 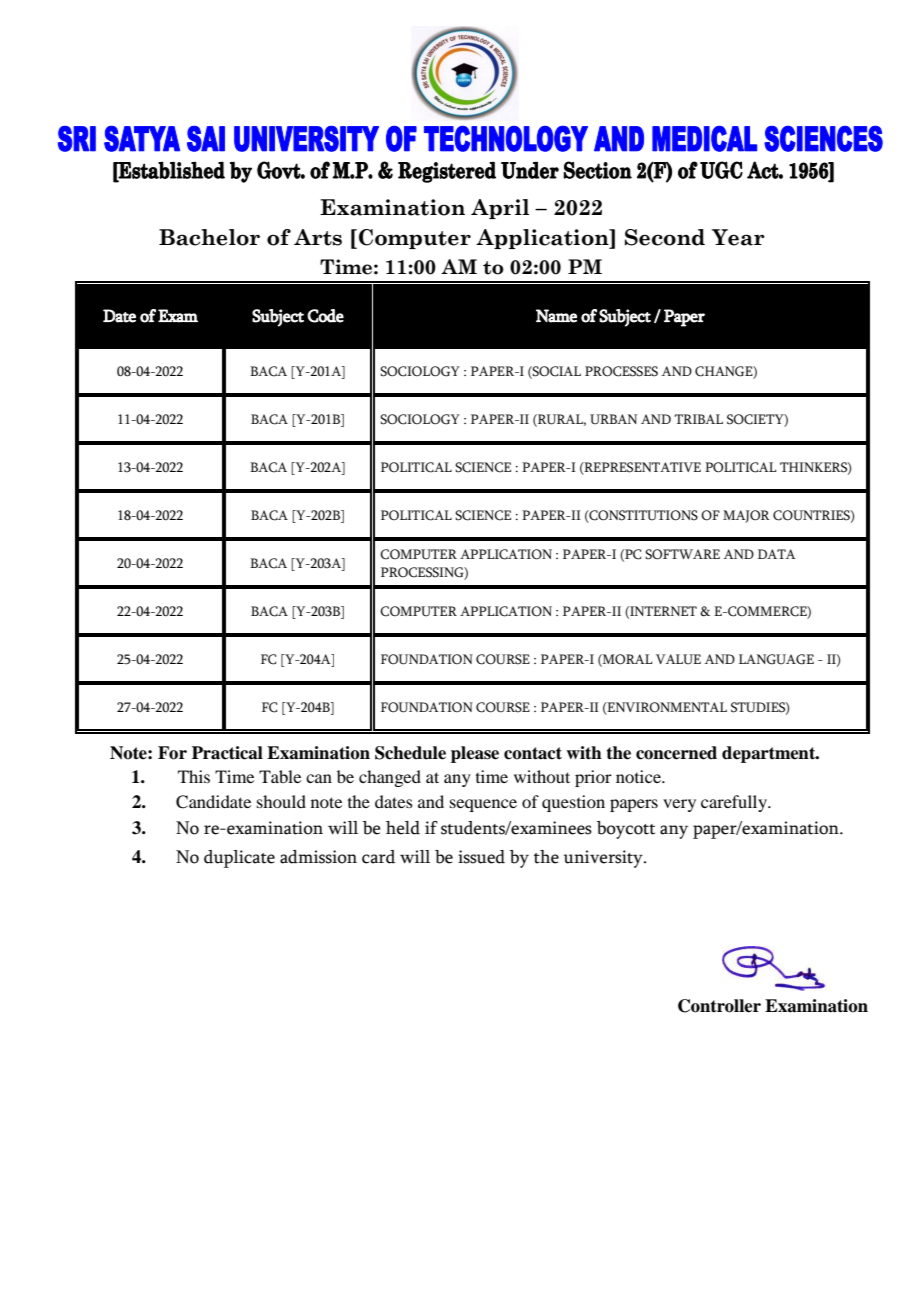 I want to click on duplicate, so click(x=239, y=859).
